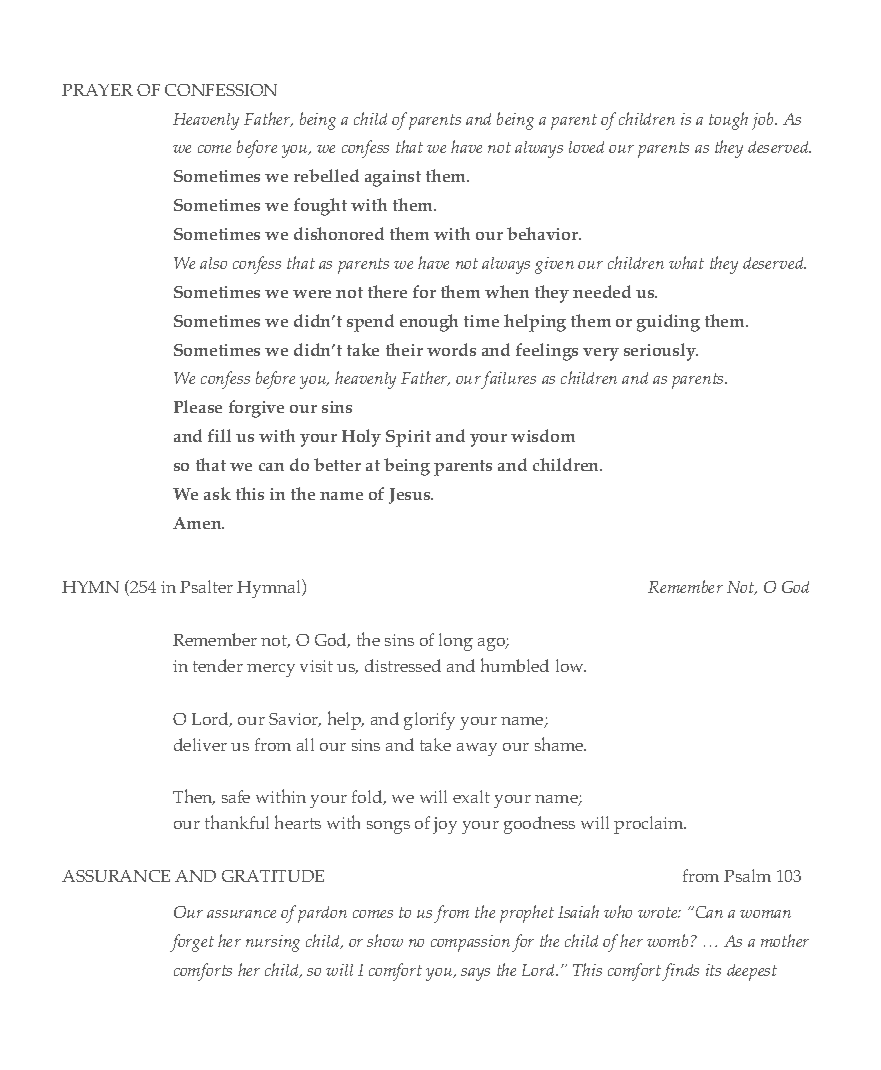 The image size is (881, 1070). What do you see at coordinates (97, 90) in the screenshot?
I see `PRAYER` at bounding box center [97, 90].
